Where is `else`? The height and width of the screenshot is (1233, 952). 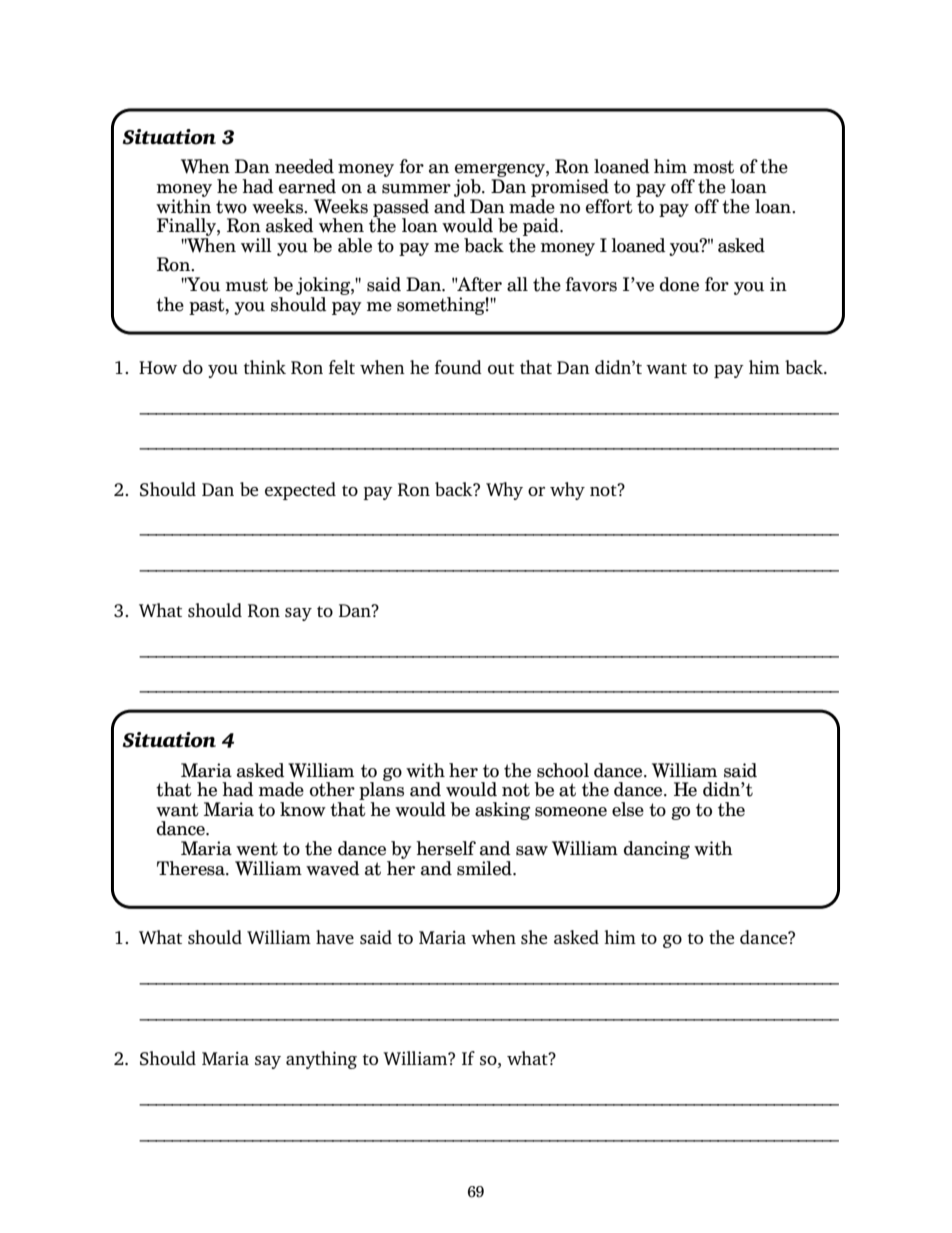 else is located at coordinates (628, 809).
